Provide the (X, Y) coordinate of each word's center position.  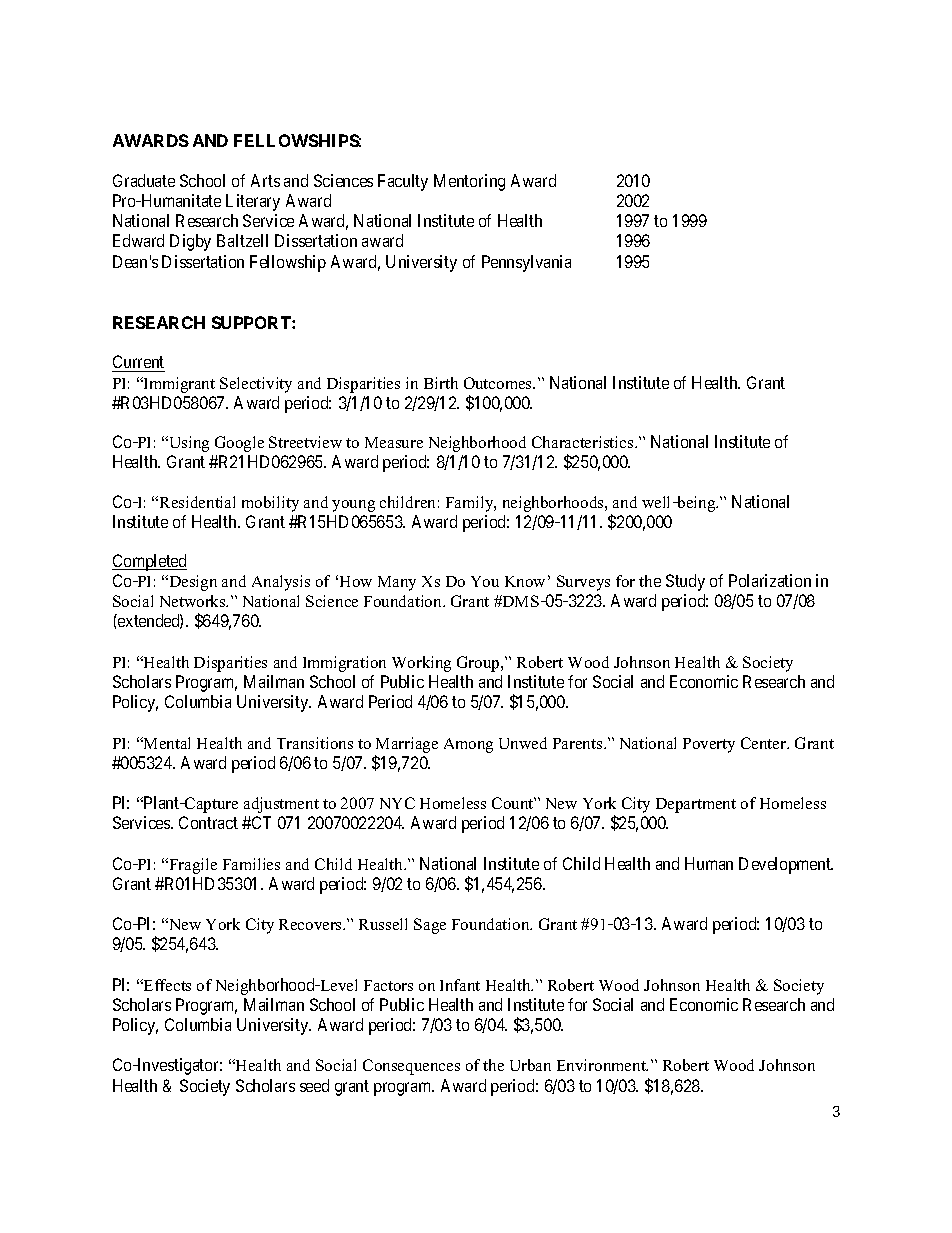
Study (685, 582)
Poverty (709, 745)
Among (468, 745)
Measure (394, 442)
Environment (602, 1065)
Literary (253, 202)
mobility (270, 504)
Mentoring (469, 182)
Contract (208, 822)
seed (314, 1085)
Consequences (411, 1067)
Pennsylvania (526, 263)
